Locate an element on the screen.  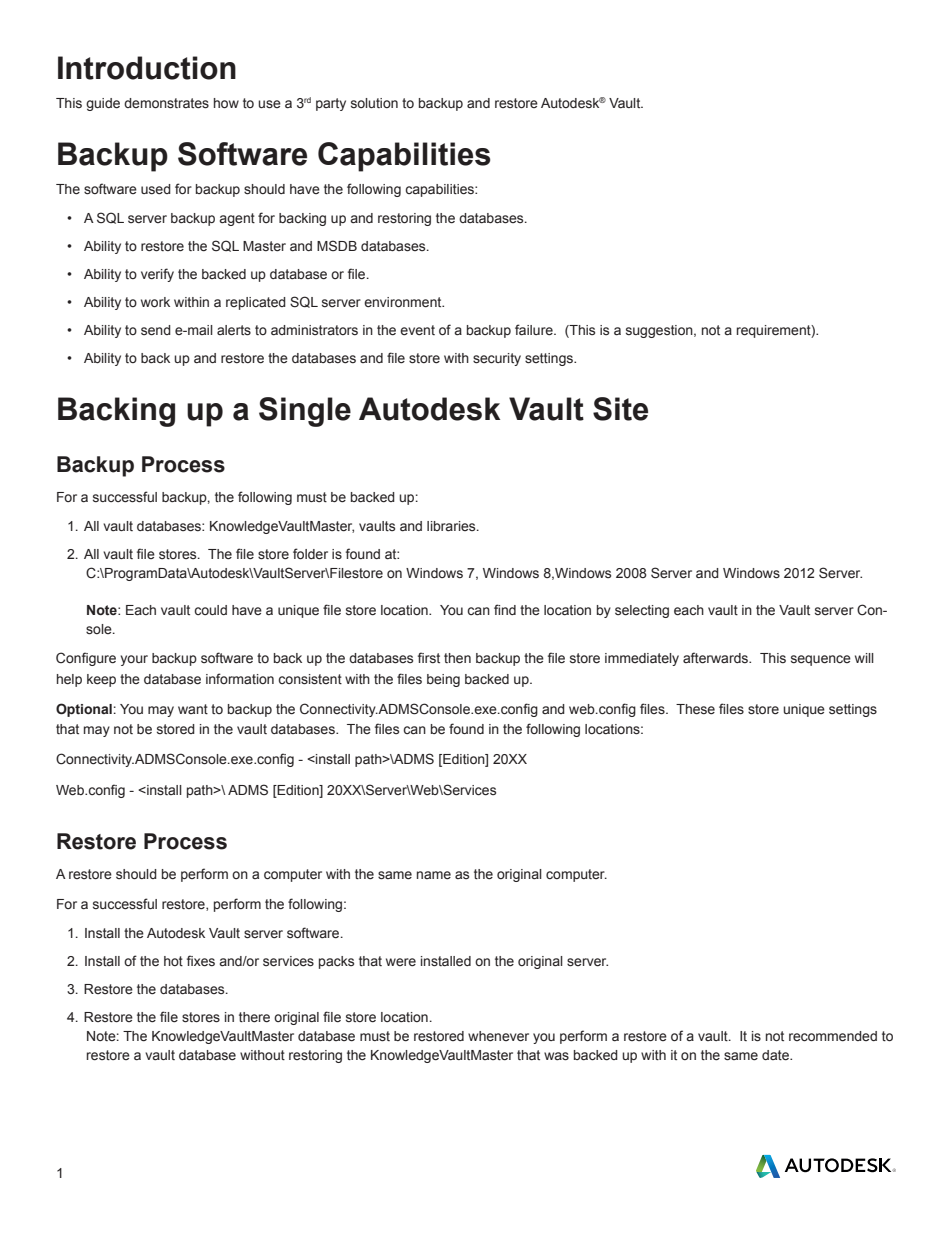
demonstrates is located at coordinates (166, 103).
